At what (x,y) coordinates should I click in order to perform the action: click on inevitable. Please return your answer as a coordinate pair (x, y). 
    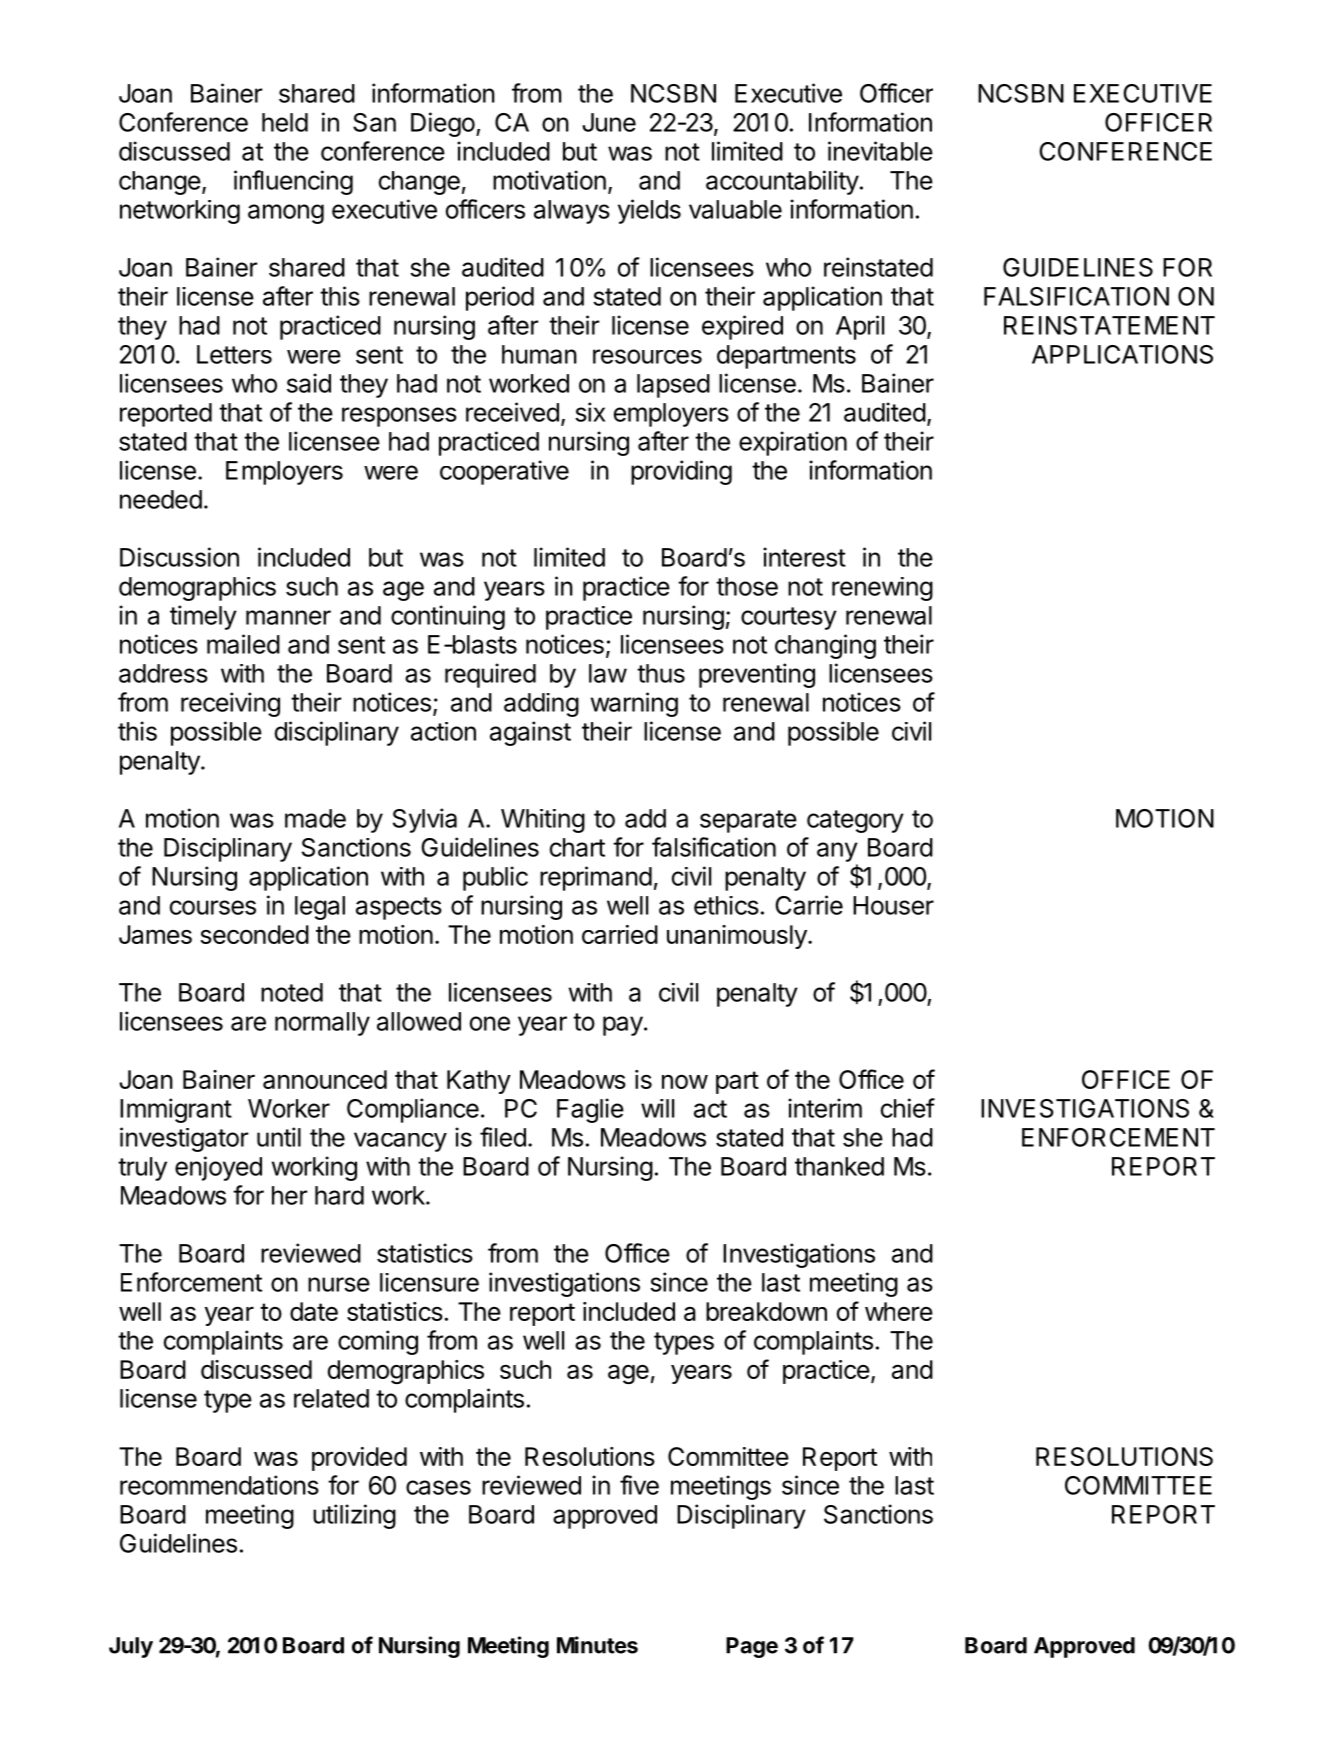
    Looking at the image, I should click on (880, 151).
